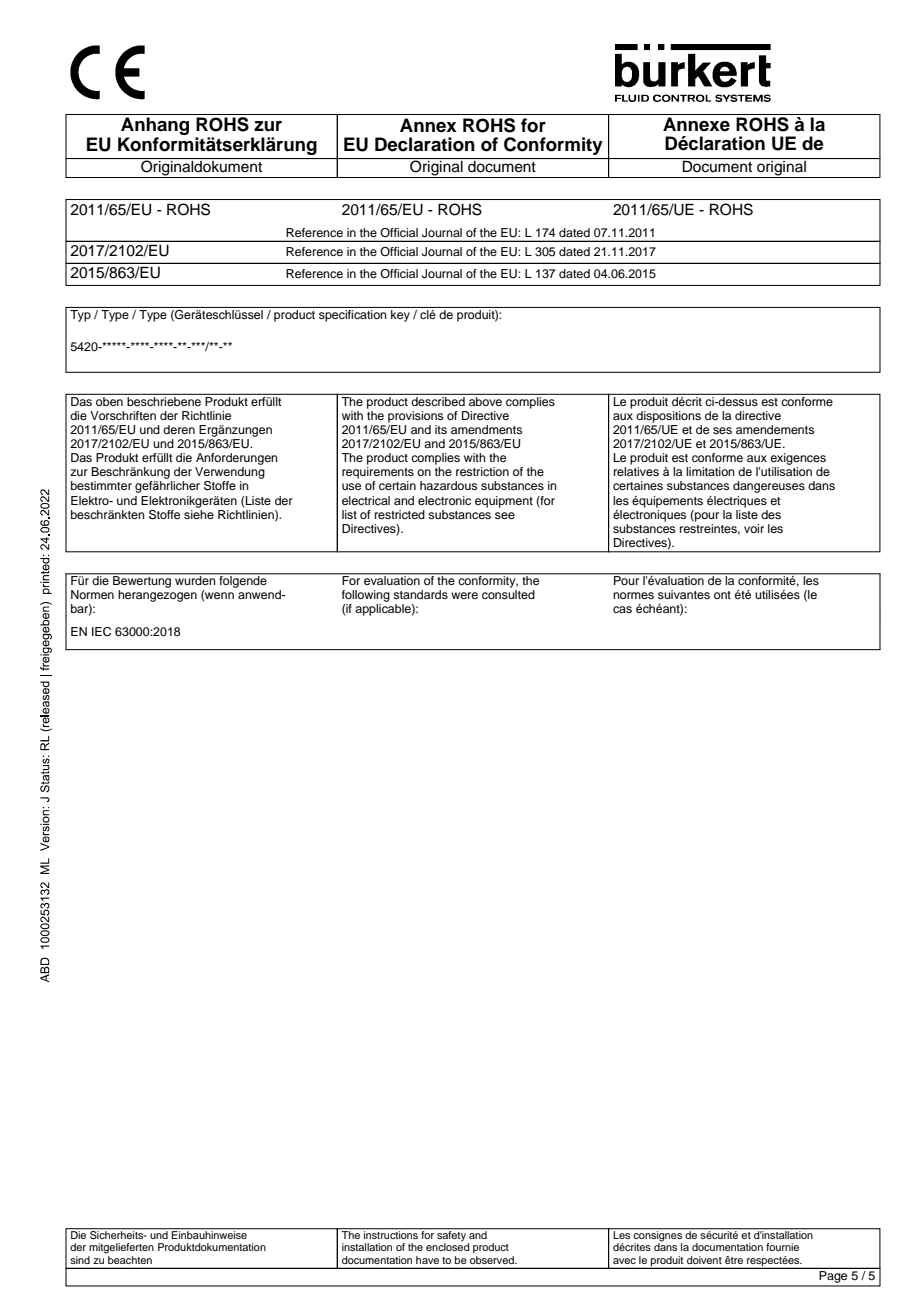  I want to click on have, so click(427, 1260).
